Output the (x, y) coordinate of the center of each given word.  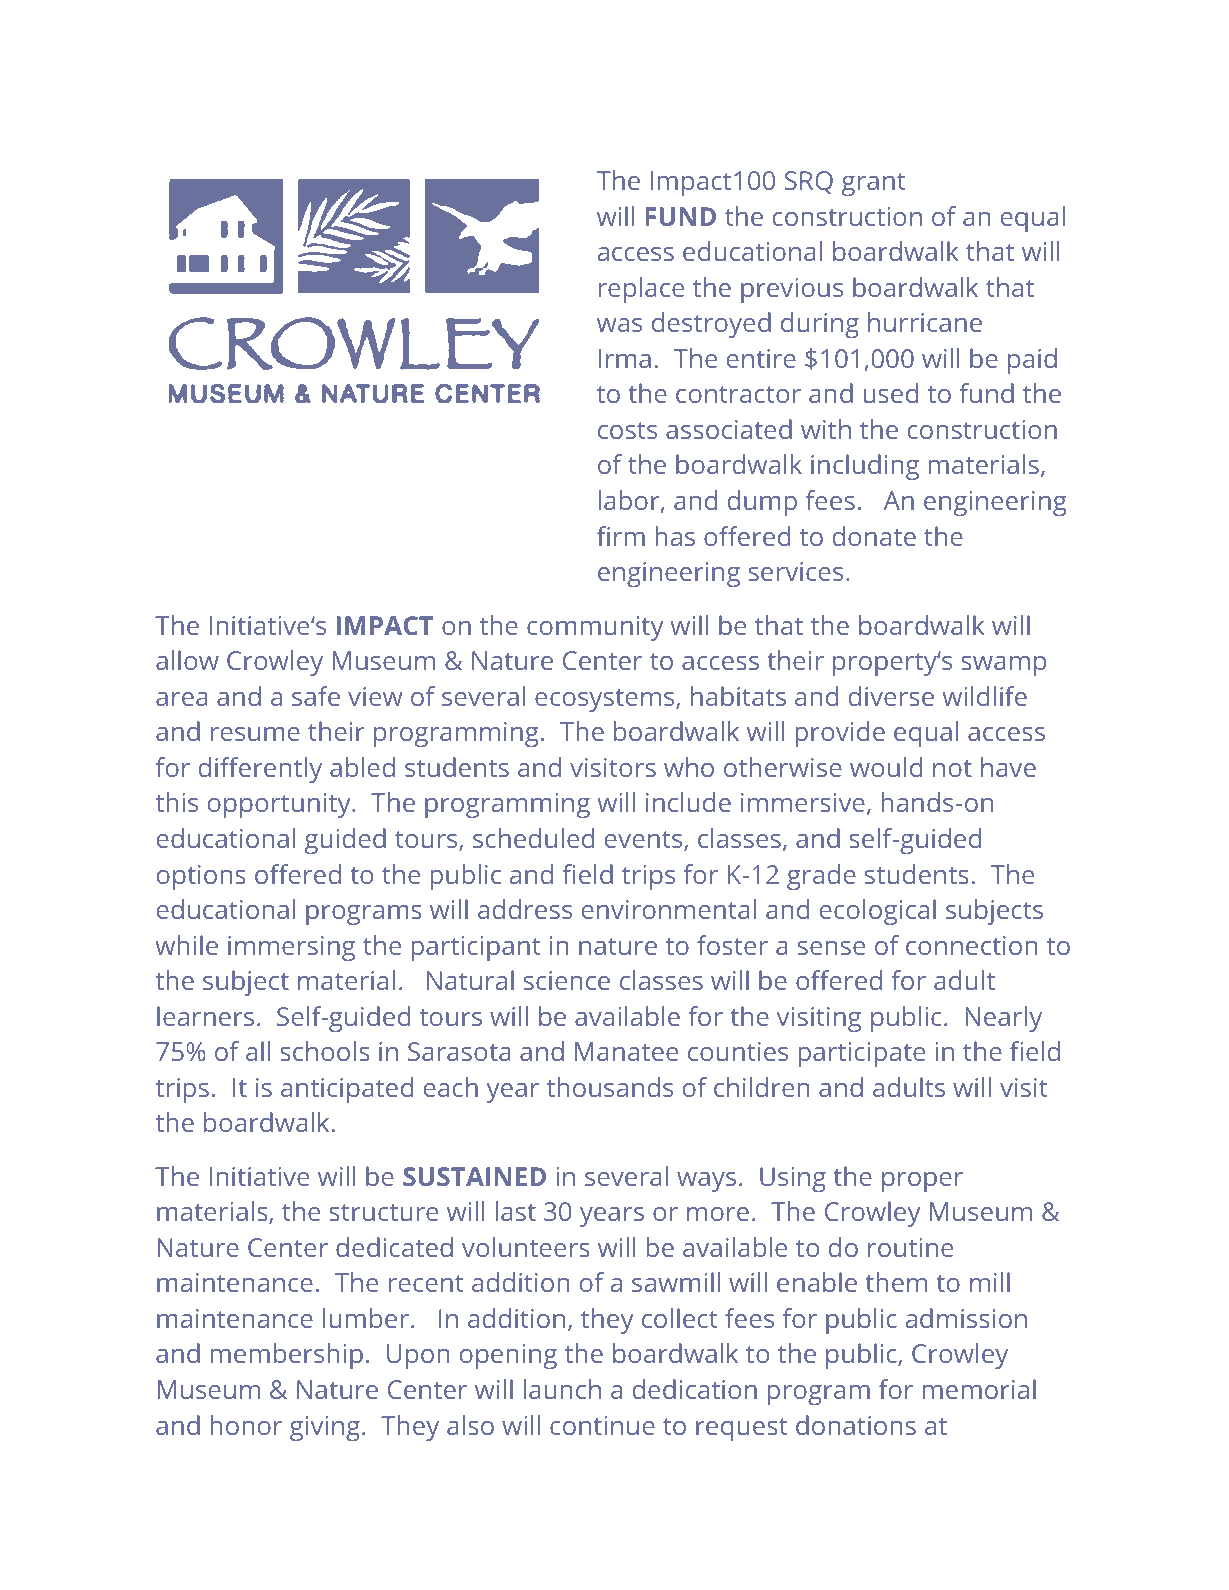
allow (187, 660)
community (595, 628)
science (567, 980)
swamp (1003, 666)
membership (287, 1356)
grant (874, 184)
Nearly (1003, 1019)
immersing (291, 948)
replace (641, 290)
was (619, 325)
